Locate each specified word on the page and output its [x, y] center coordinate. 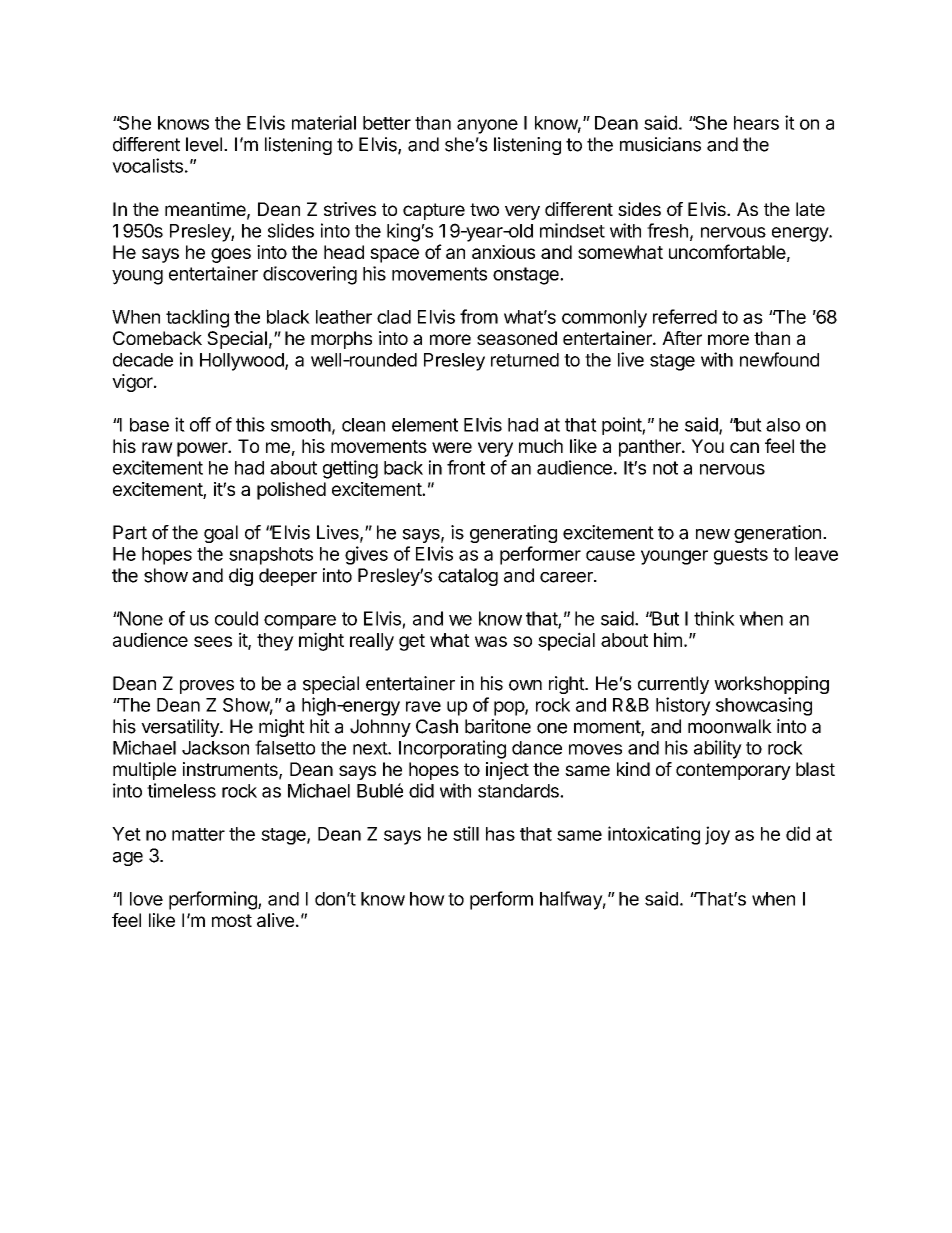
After [682, 338]
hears [756, 123]
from [479, 316]
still [466, 833]
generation [777, 534]
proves [207, 687]
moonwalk [730, 726]
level [204, 144]
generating [513, 534]
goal [221, 534]
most [232, 920]
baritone [498, 726]
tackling [197, 318]
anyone [487, 126]
